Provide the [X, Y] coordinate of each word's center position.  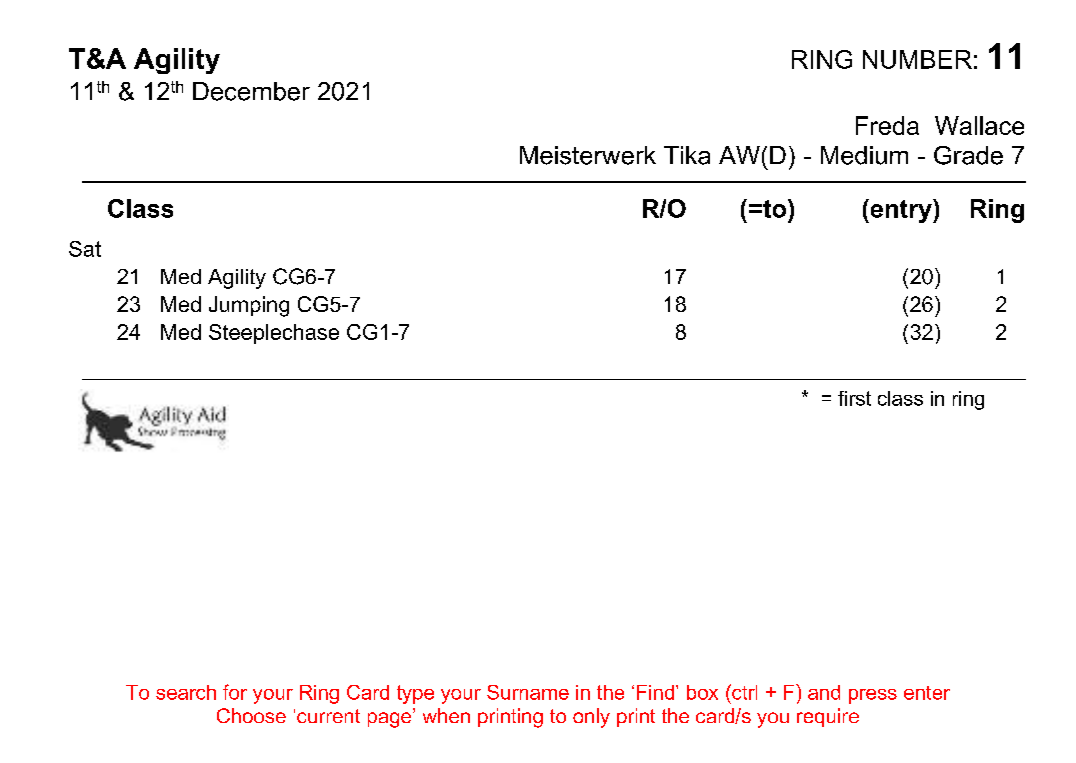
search [186, 692]
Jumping [249, 306]
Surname [528, 692]
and [824, 692]
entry [901, 211]
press [873, 696]
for [235, 692]
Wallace [979, 125]
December [251, 91]
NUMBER [917, 59]
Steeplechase [274, 334]
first [854, 398]
